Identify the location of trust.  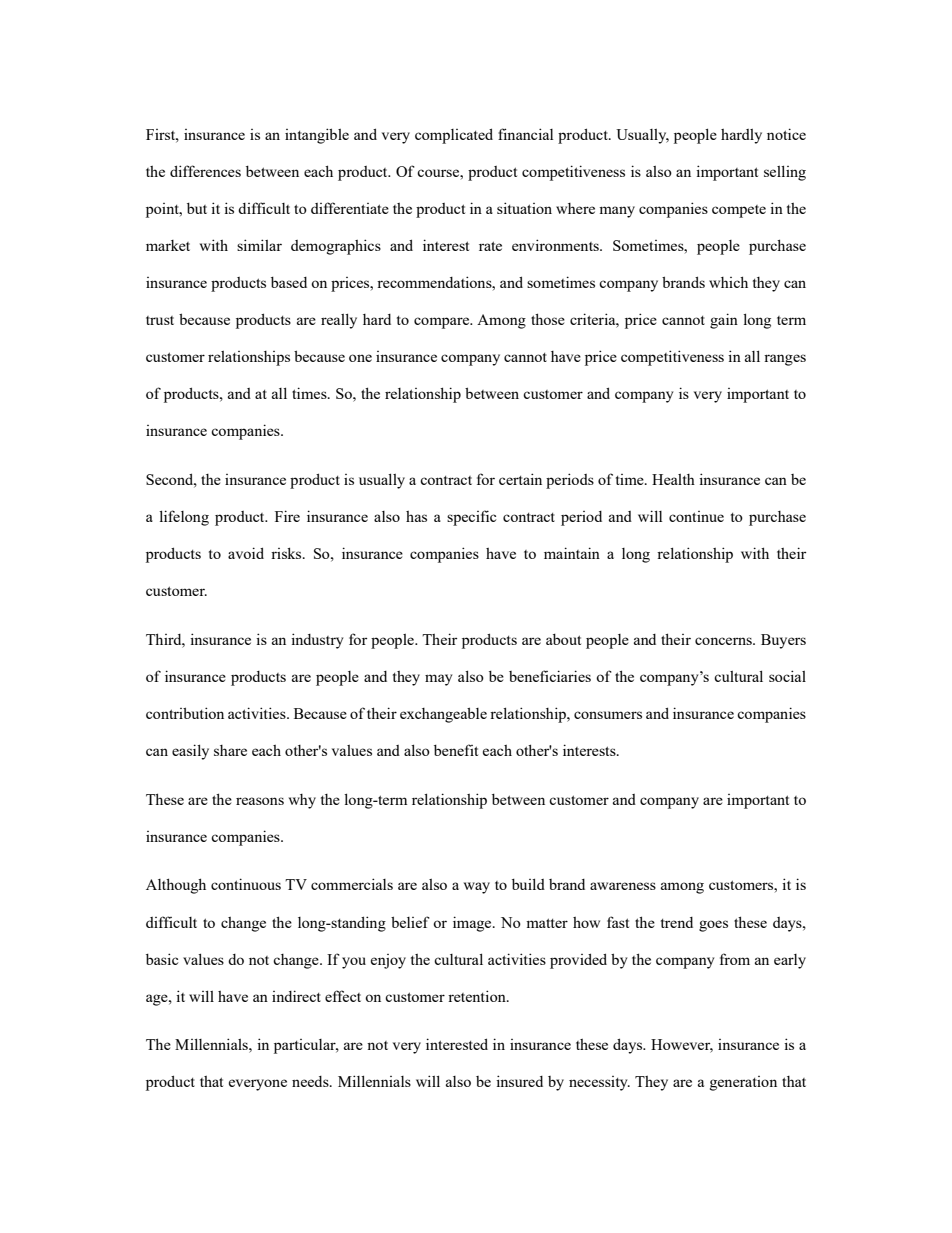
(160, 320).
